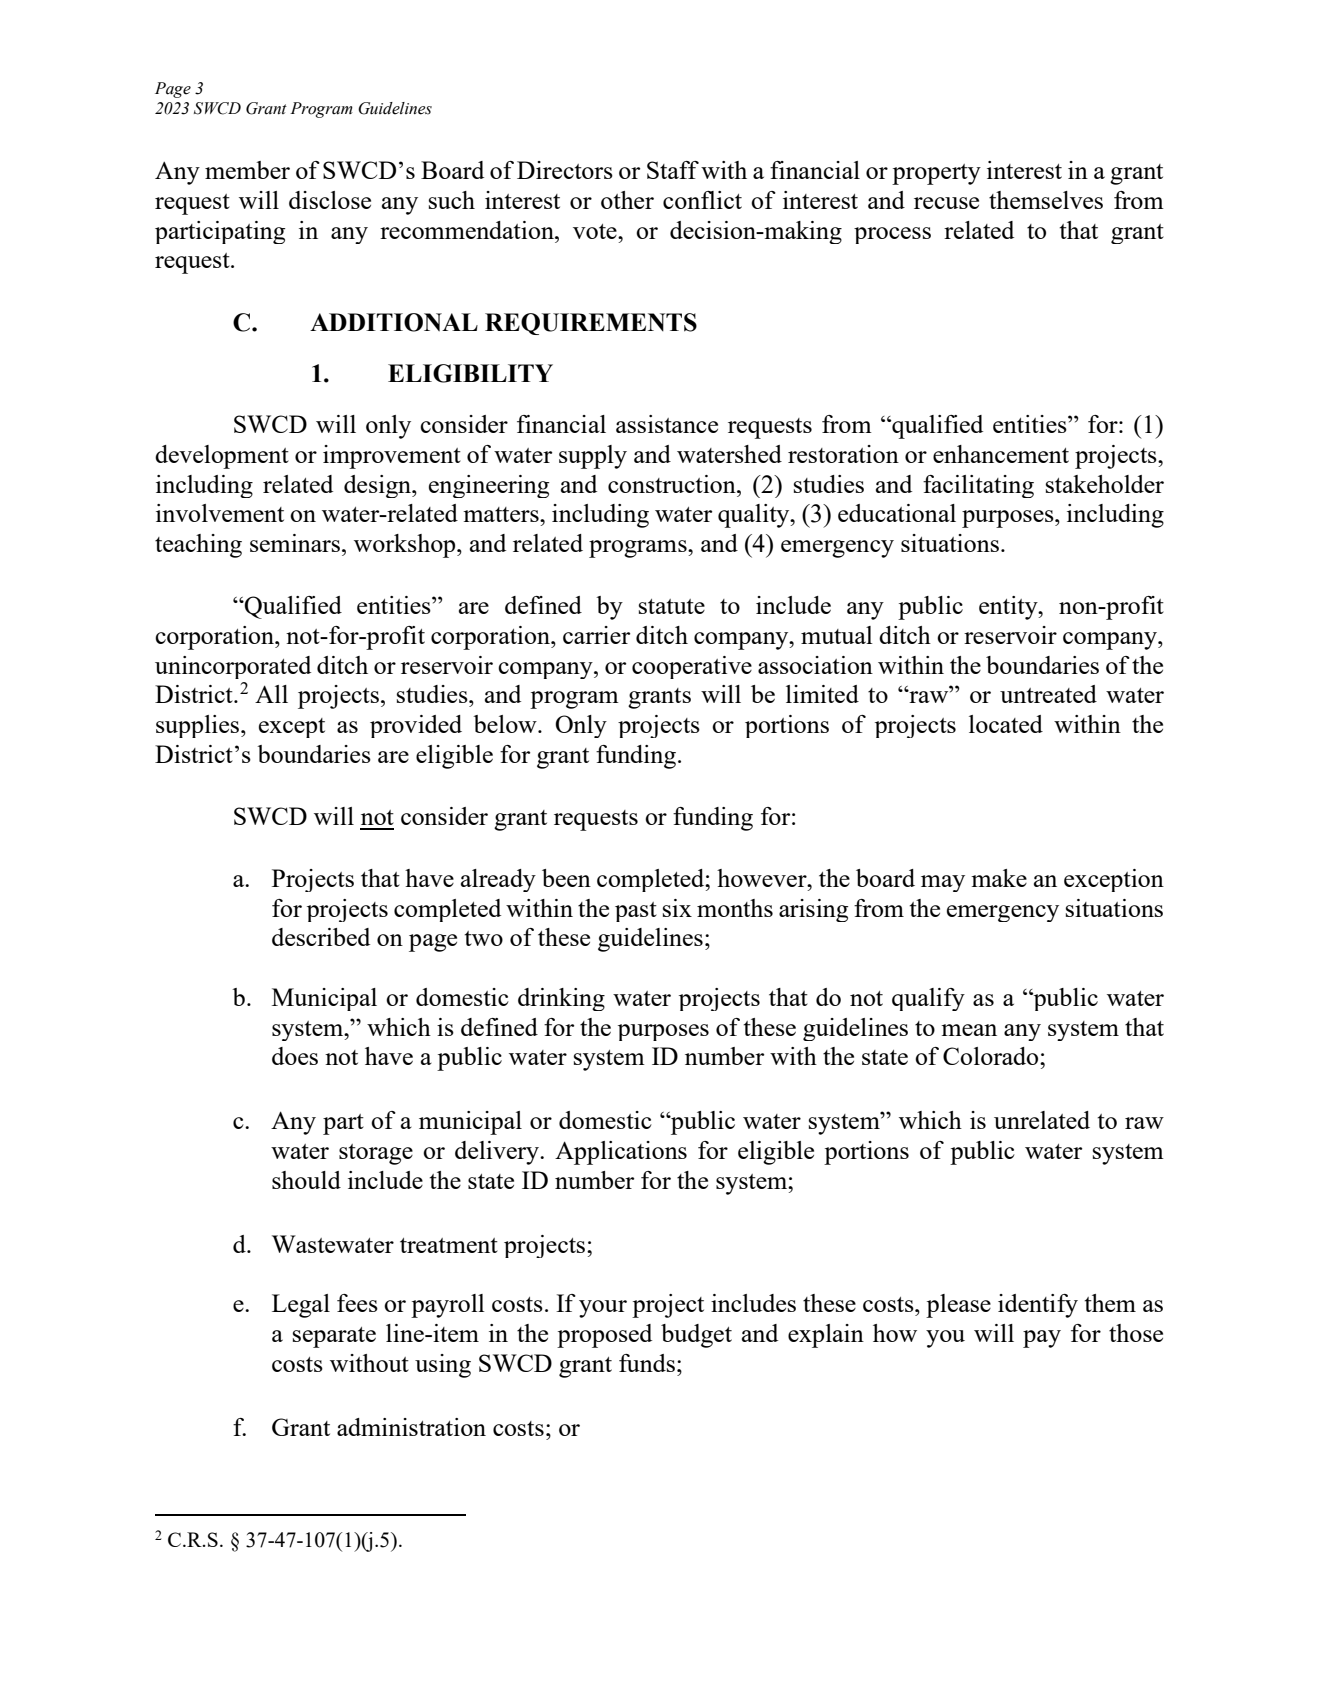  Describe the element at coordinates (763, 878) in the image. I see `however` at that location.
